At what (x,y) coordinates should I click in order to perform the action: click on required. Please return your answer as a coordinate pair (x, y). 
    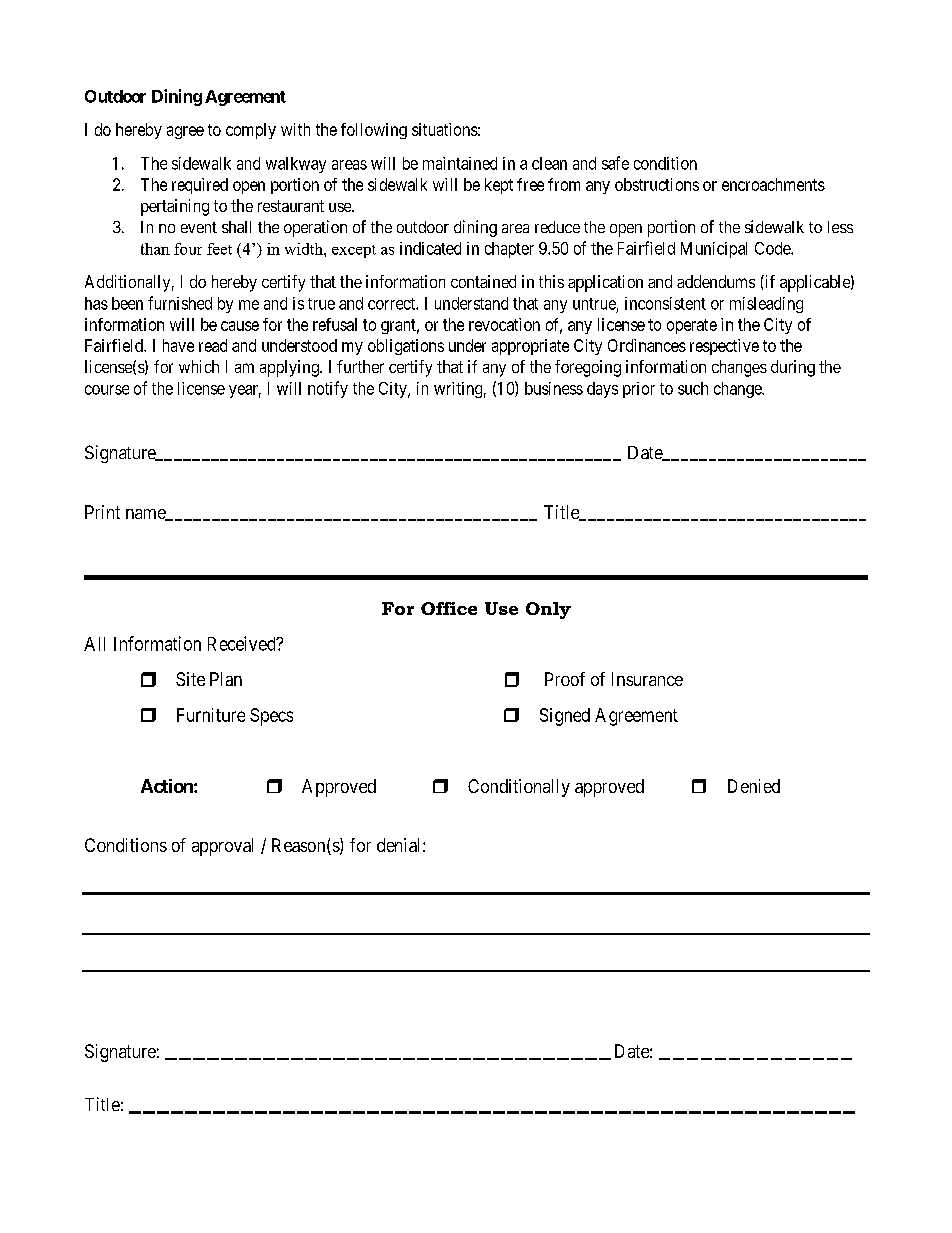
    Looking at the image, I should click on (200, 186).
